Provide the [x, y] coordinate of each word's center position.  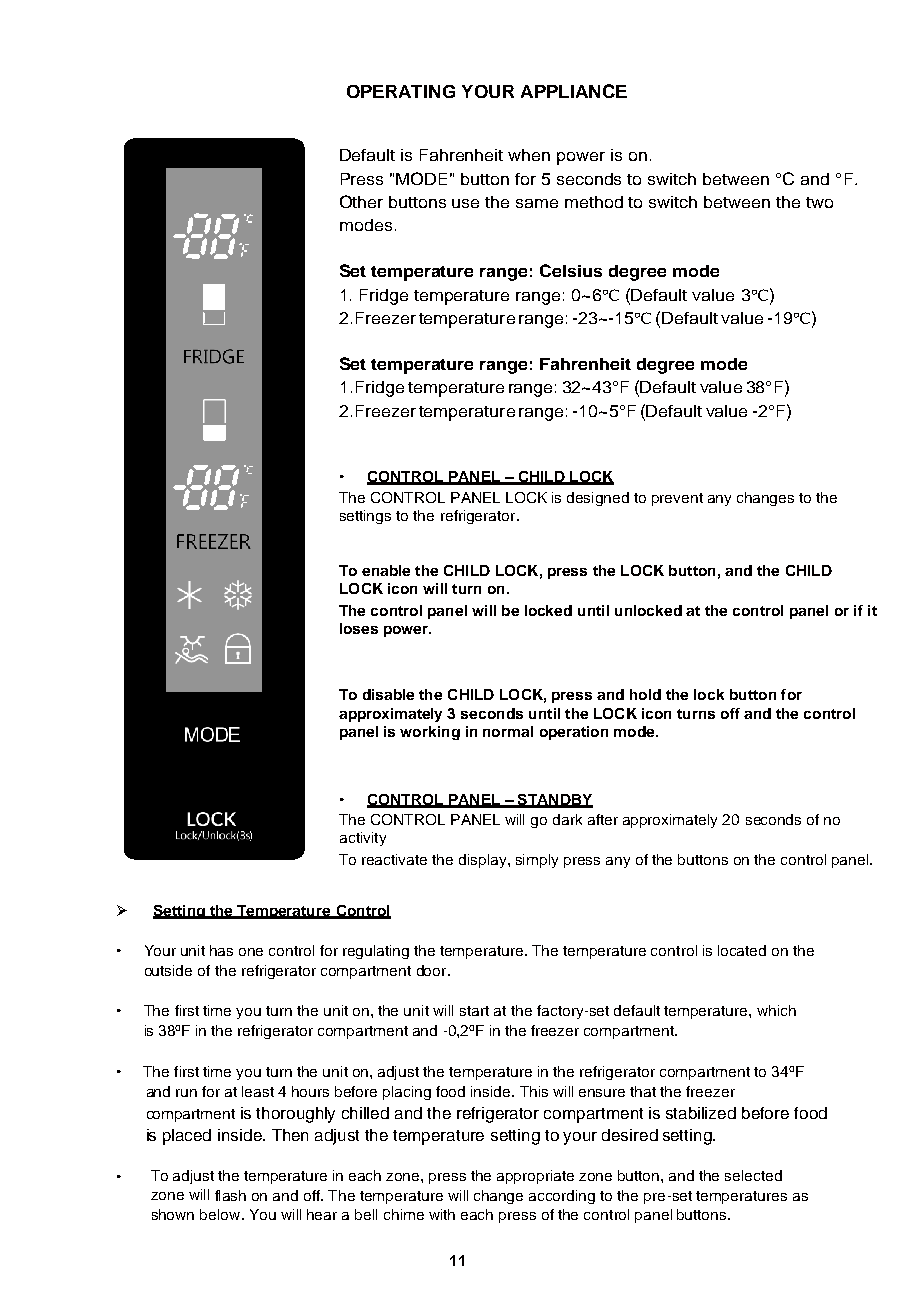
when [529, 155]
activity [363, 839]
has [221, 950]
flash [230, 1195]
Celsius [571, 270]
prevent [677, 499]
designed [598, 499]
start [474, 1011]
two [819, 202]
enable [386, 570]
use [465, 203]
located [742, 950]
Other [361, 201]
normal [508, 731]
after [603, 819]
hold [645, 694]
